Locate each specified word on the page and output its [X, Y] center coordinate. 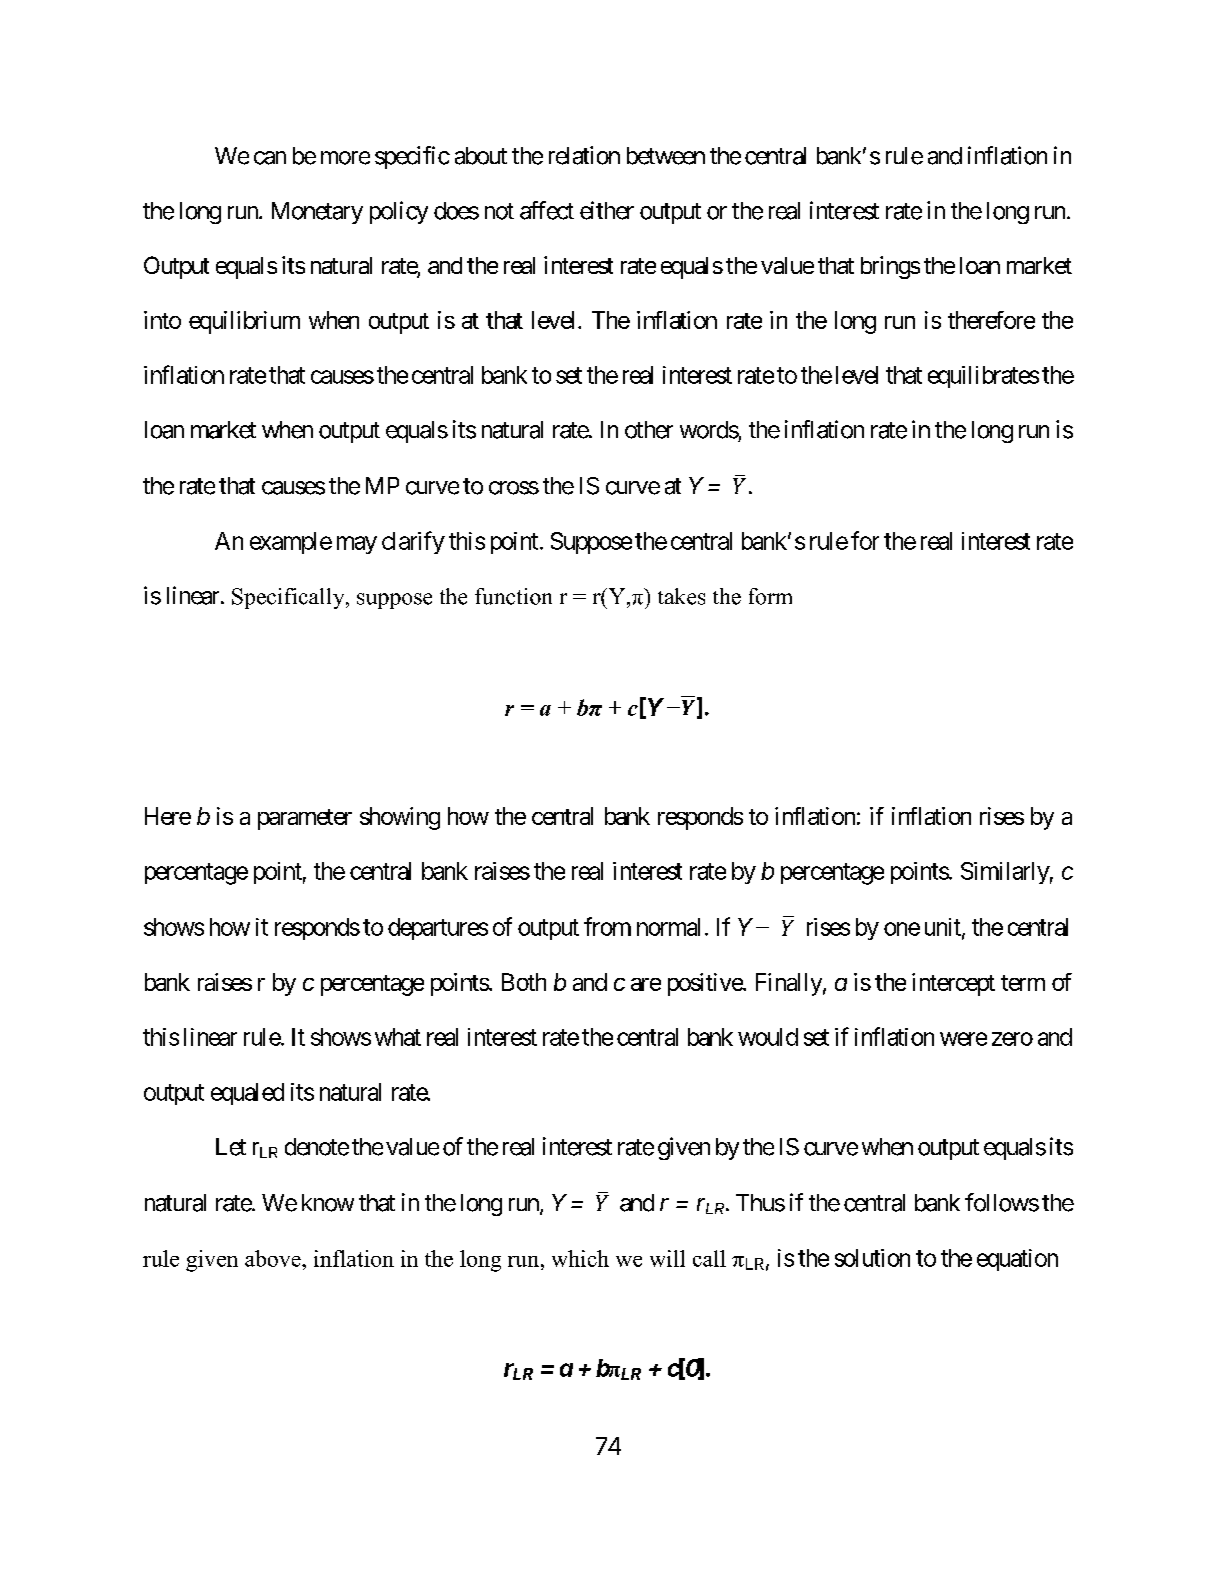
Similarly [1005, 873]
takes [681, 596]
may [357, 545]
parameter [305, 819]
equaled [247, 1094]
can [270, 158]
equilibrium [244, 322]
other [649, 430]
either [607, 210]
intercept [953, 984]
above [274, 1258]
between [666, 156]
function [513, 596]
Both [524, 982]
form [770, 596]
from [607, 926]
